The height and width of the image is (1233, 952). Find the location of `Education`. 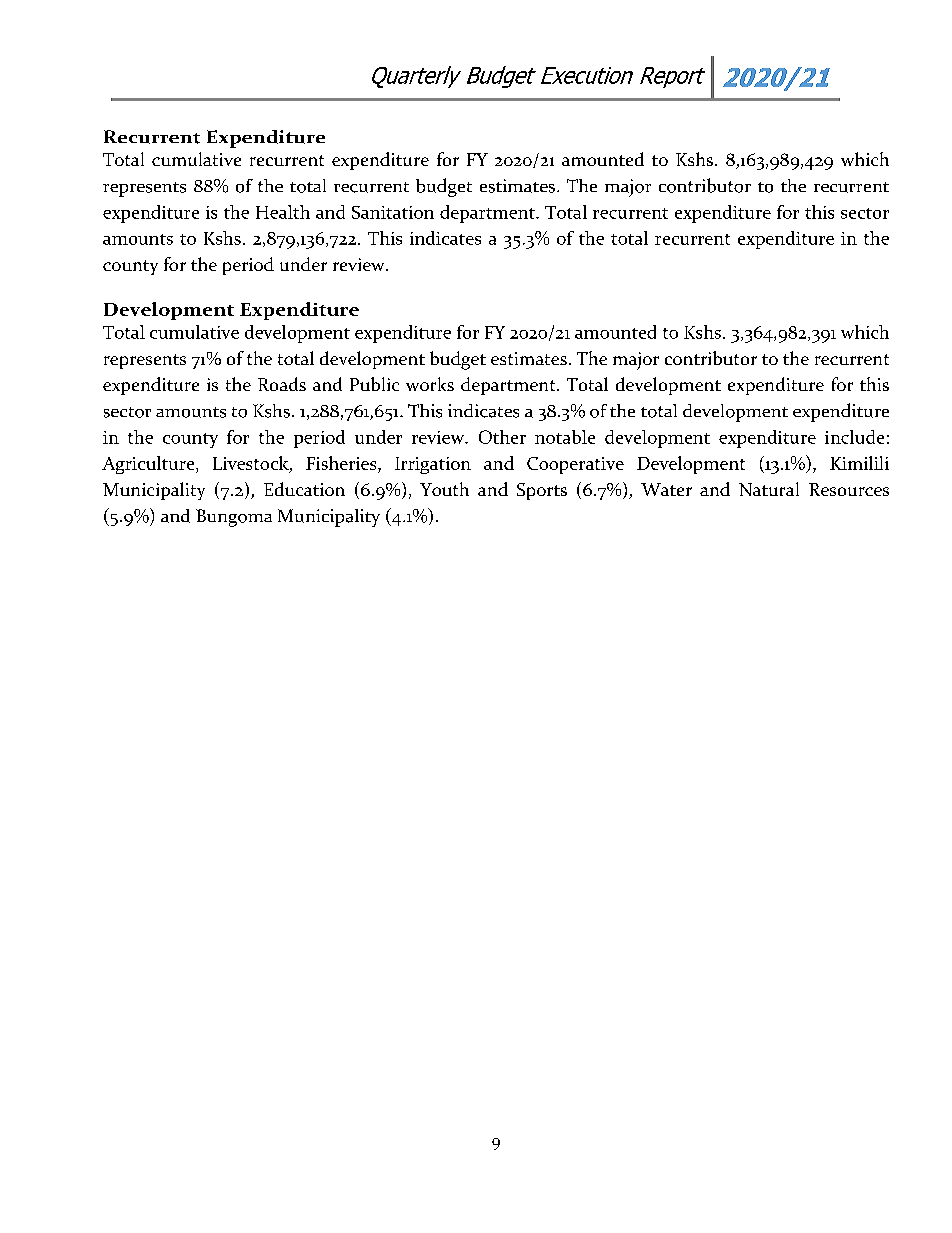

Education is located at coordinates (304, 489).
